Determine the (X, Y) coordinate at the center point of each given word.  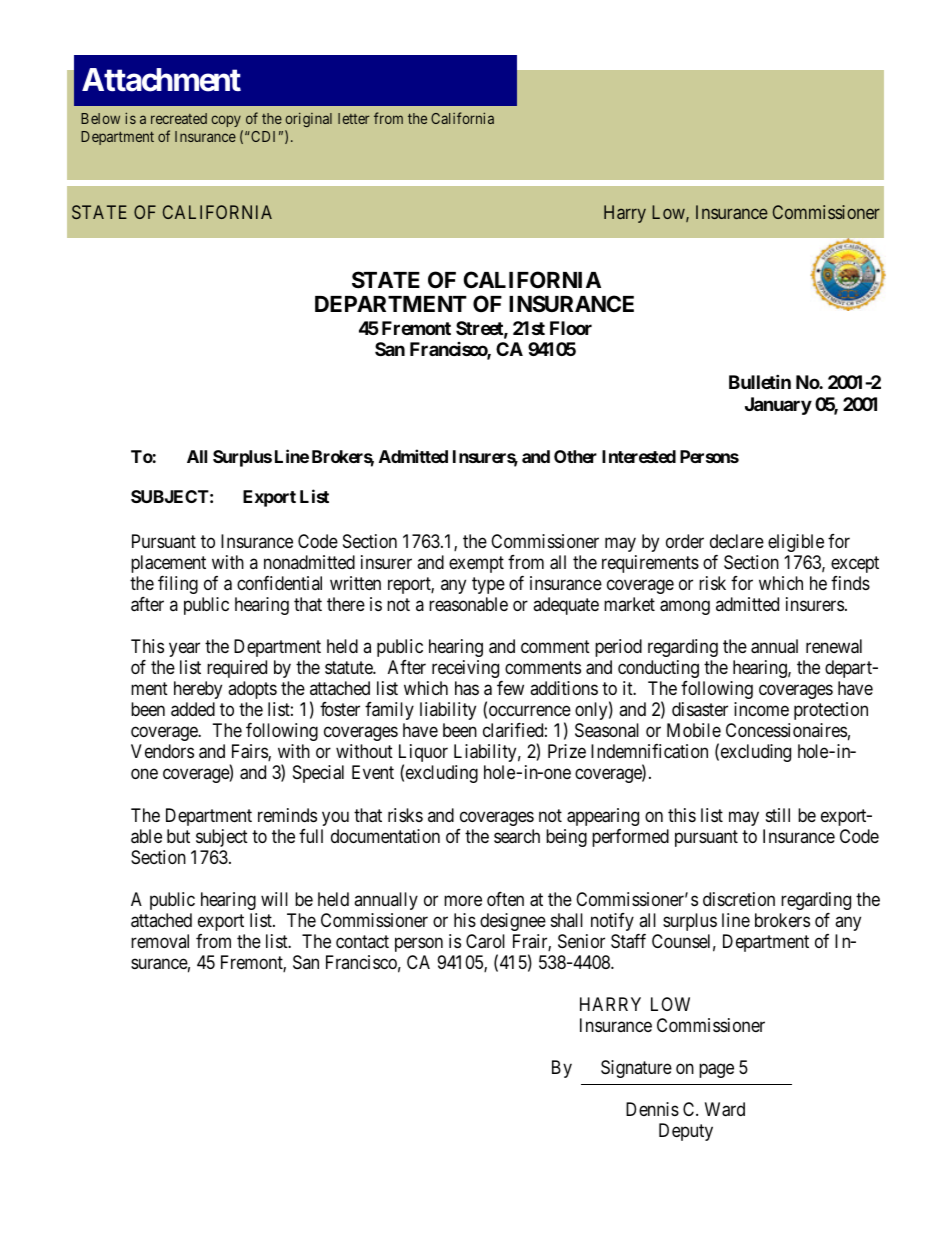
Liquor (423, 754)
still (778, 815)
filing (178, 585)
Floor (571, 328)
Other (575, 456)
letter (353, 118)
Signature (636, 1069)
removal (160, 941)
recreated (179, 118)
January (778, 406)
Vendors (162, 751)
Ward (725, 1109)
